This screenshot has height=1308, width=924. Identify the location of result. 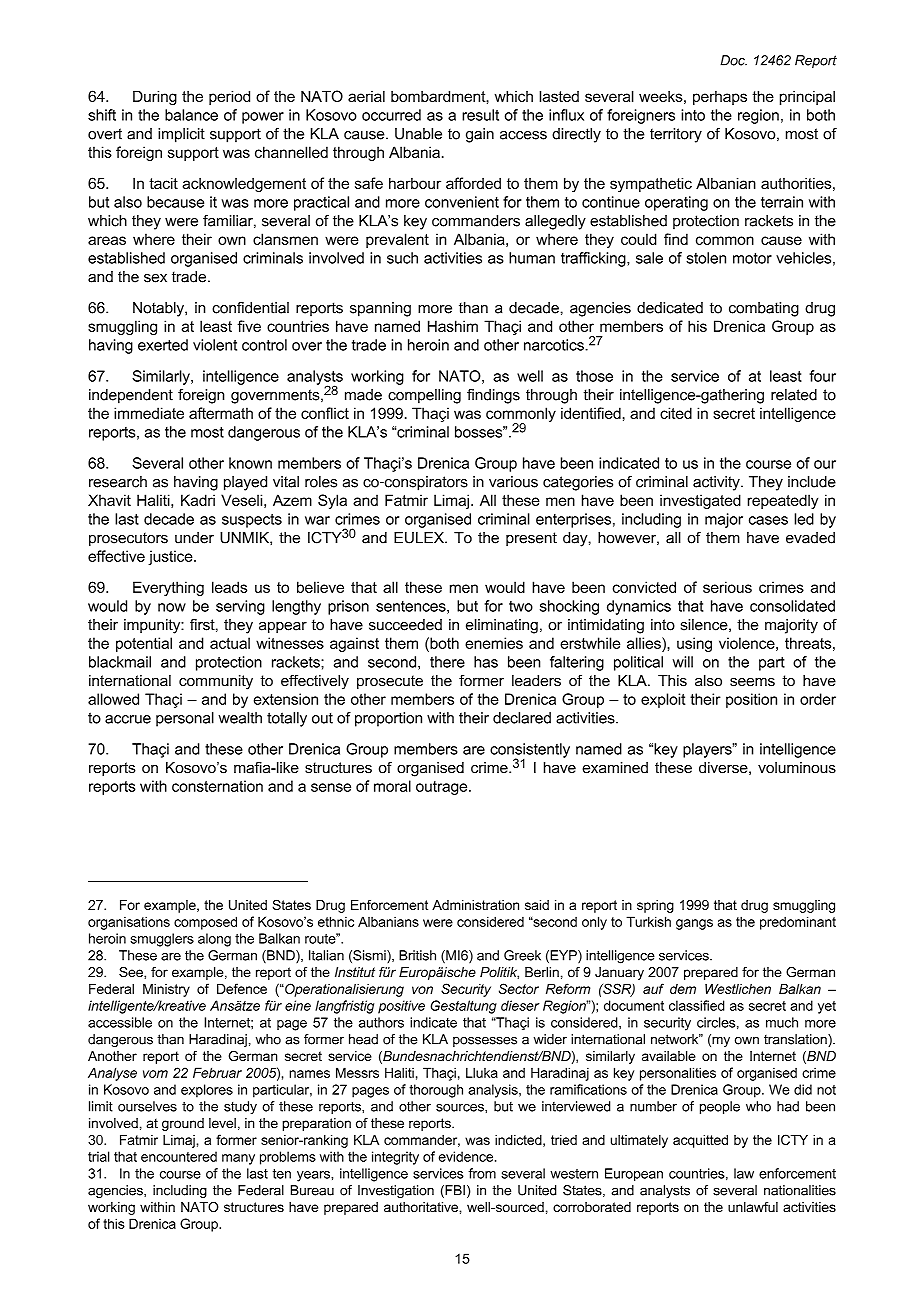
(480, 115).
